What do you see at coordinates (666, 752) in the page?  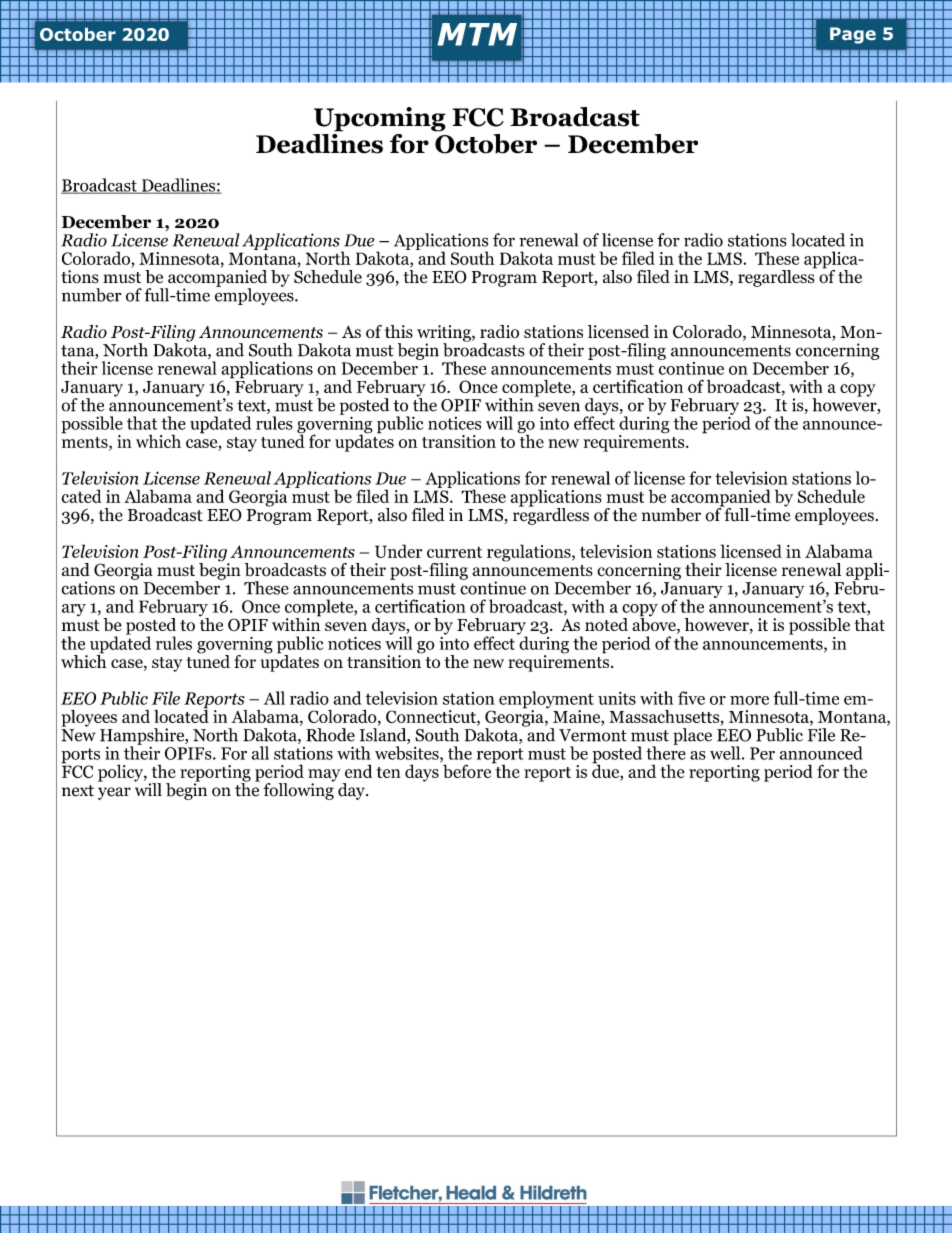 I see `there` at bounding box center [666, 752].
